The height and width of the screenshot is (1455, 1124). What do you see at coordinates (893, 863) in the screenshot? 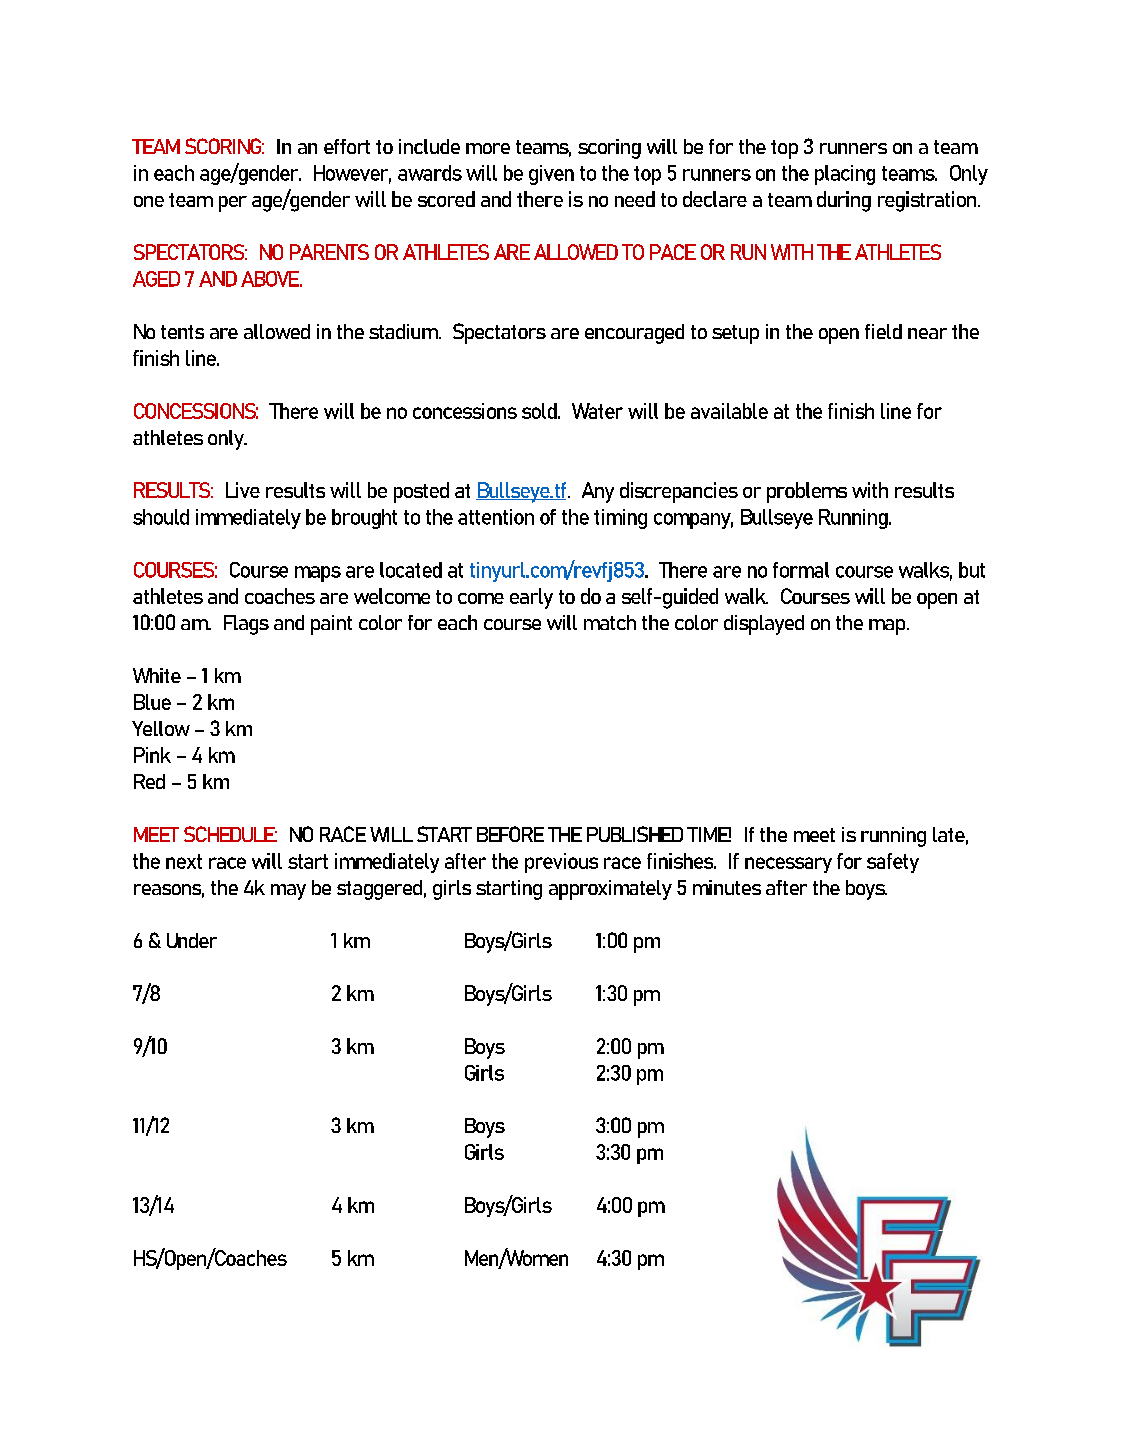
I see `safety` at bounding box center [893, 863].
